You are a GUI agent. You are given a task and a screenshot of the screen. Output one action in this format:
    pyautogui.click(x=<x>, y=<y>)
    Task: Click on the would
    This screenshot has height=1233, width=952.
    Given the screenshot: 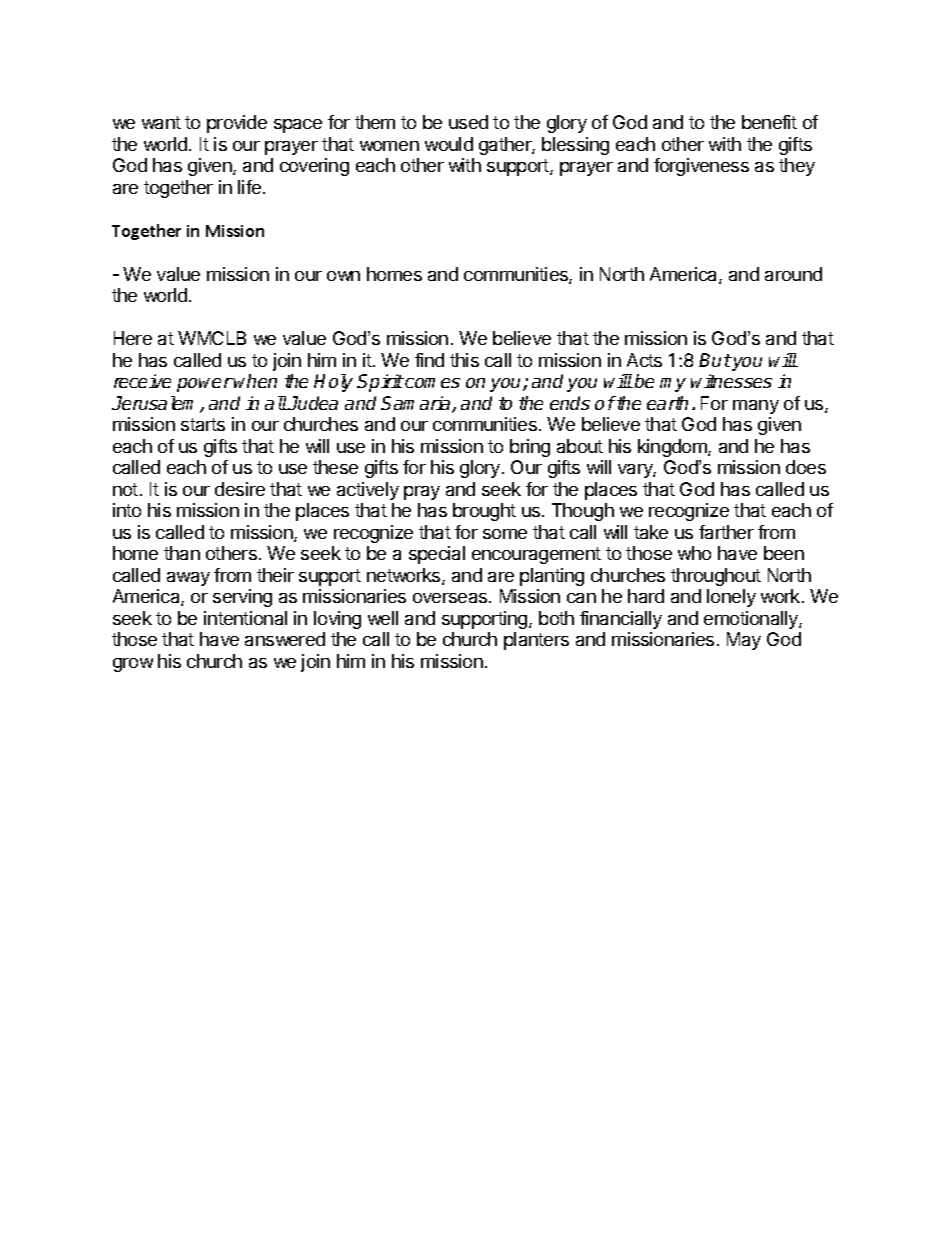 What is the action you would take?
    pyautogui.click(x=449, y=144)
